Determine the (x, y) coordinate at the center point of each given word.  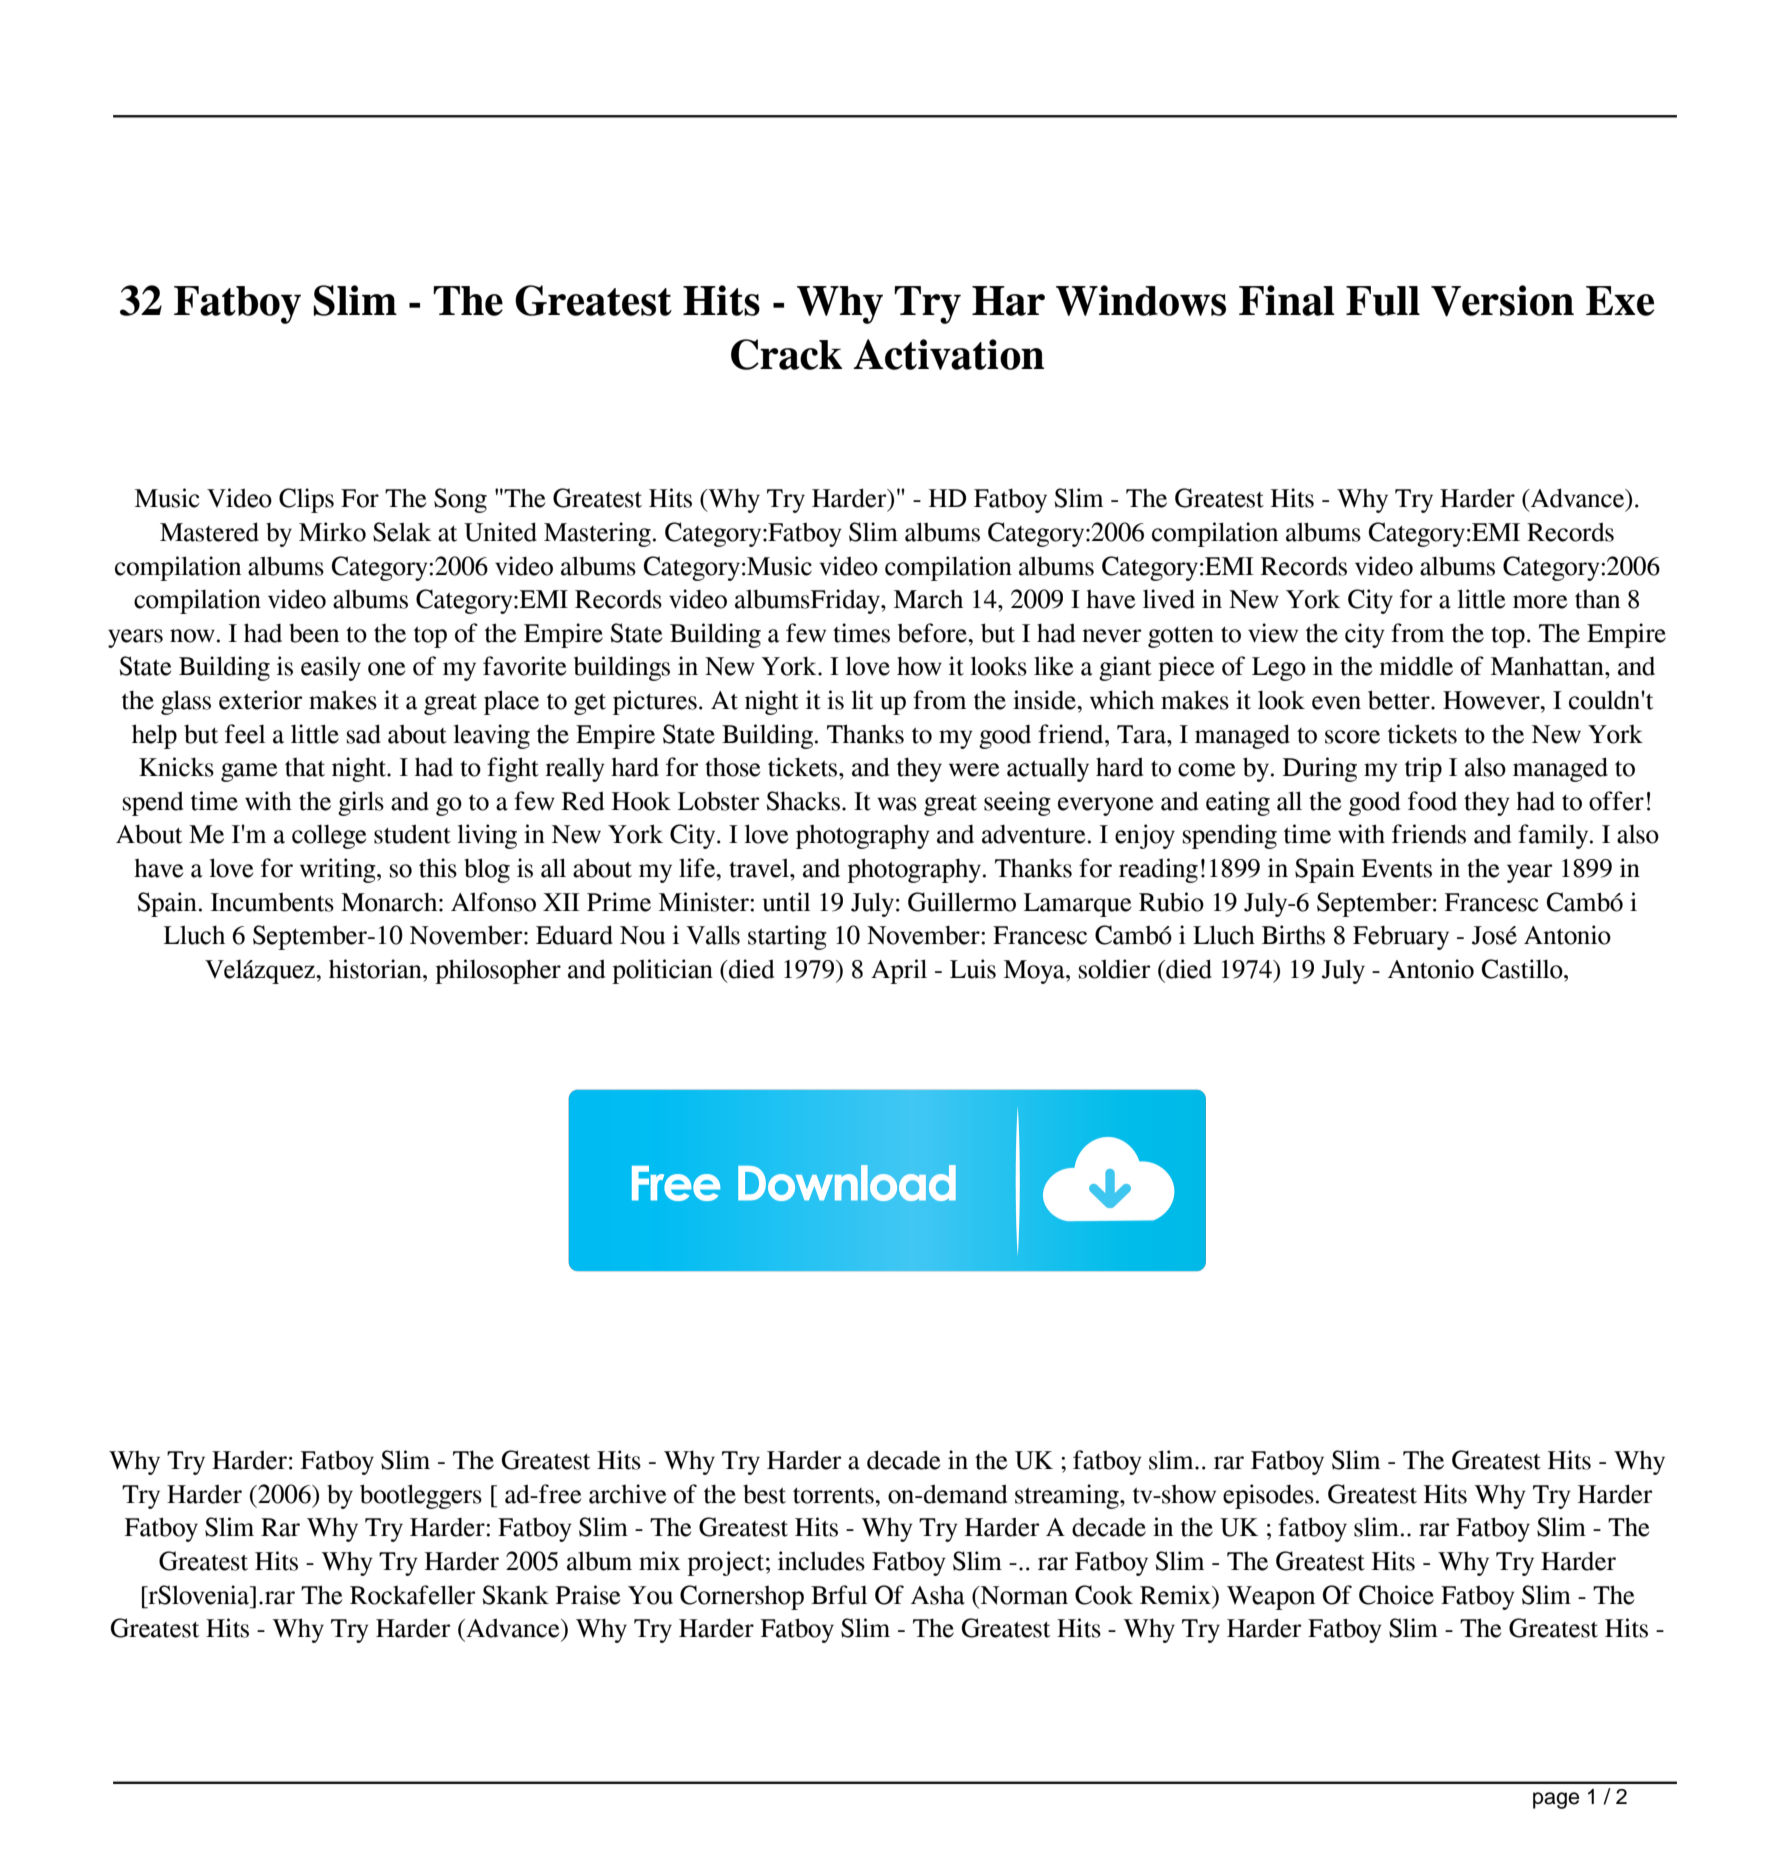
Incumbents (272, 902)
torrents (834, 1496)
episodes (1268, 1496)
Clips (306, 500)
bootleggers (421, 1496)
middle (1416, 666)
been (314, 633)
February (1401, 937)
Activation (948, 354)
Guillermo (962, 902)
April (899, 971)
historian (376, 969)
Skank (516, 1595)
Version (1502, 301)
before (933, 633)
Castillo (1523, 969)
